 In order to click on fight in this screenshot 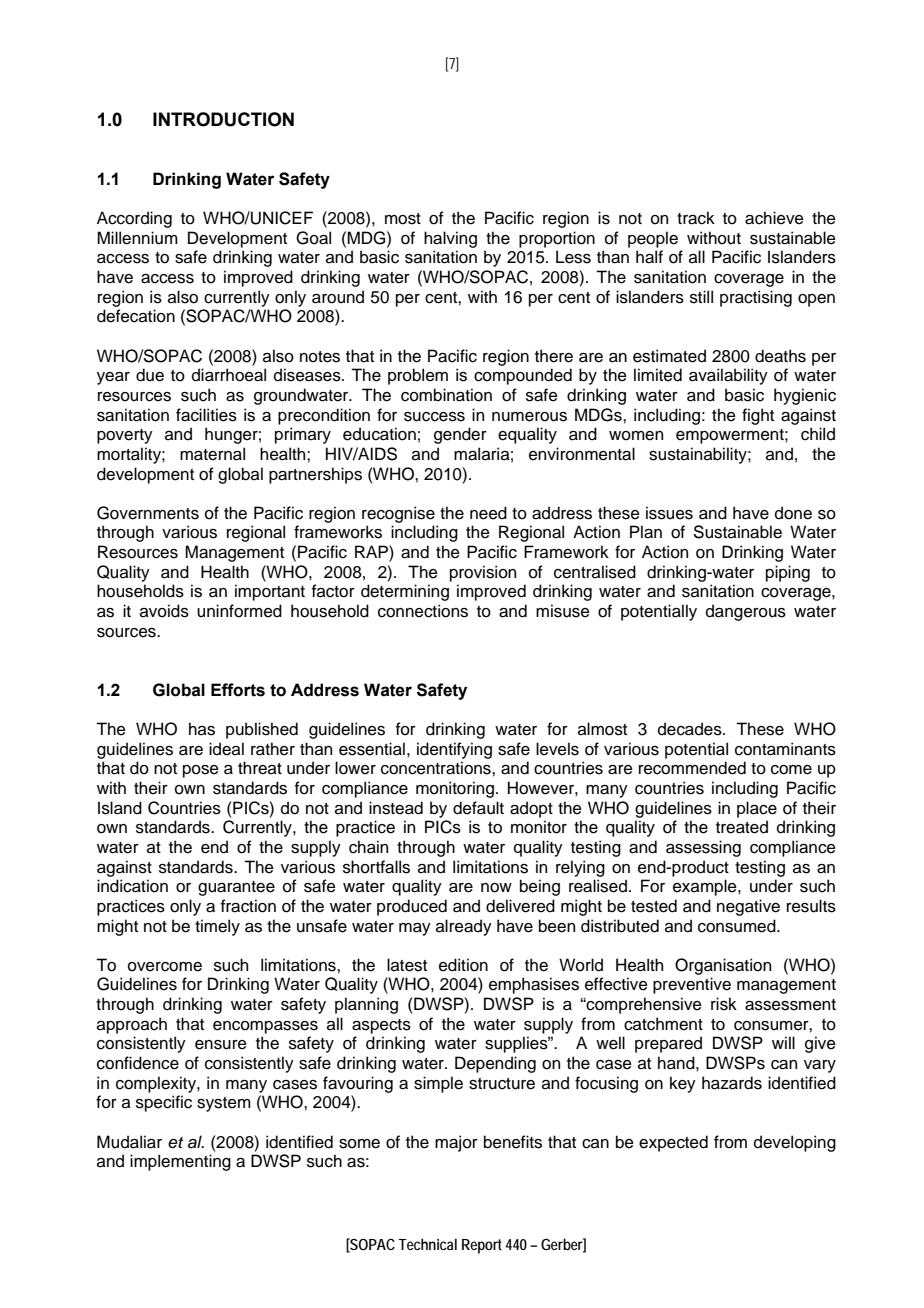, I will do `click(758, 416)`.
